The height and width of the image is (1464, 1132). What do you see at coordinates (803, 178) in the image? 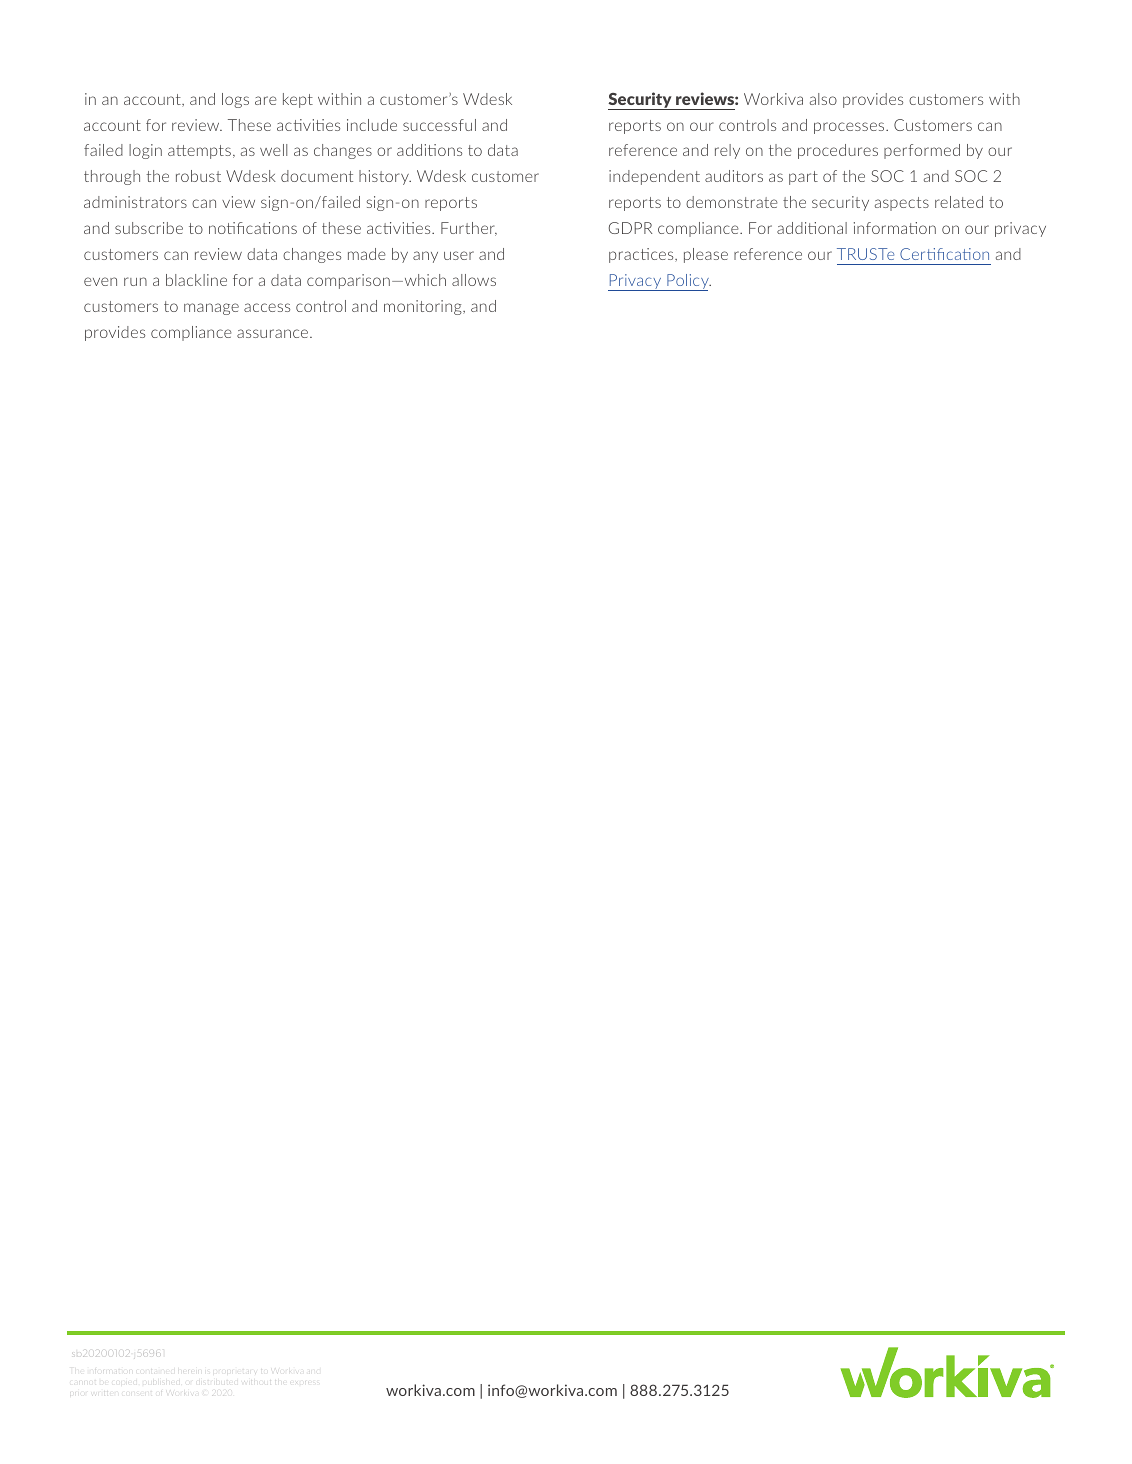
I see `part` at bounding box center [803, 178].
